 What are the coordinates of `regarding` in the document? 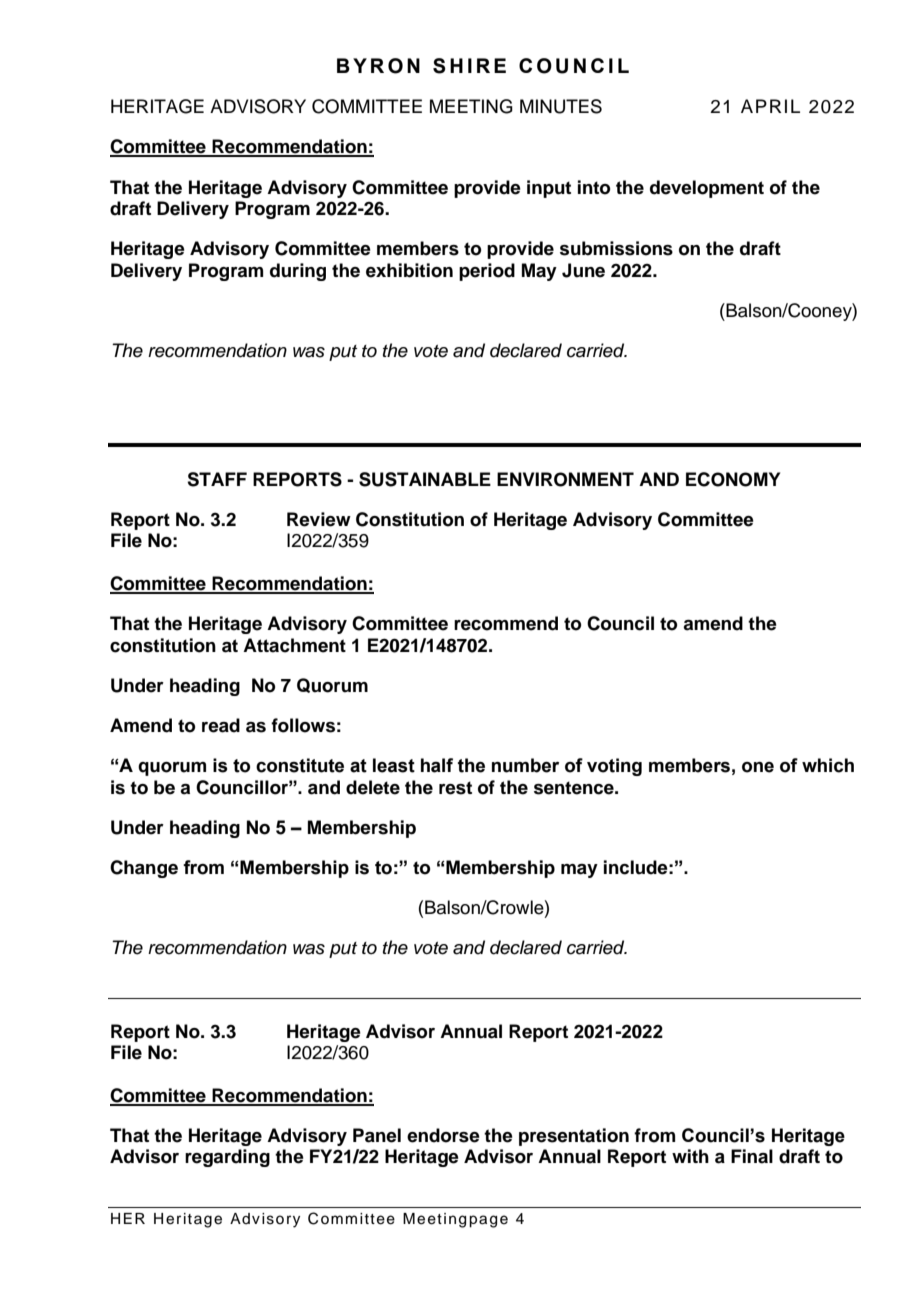 It's located at (227, 1158).
